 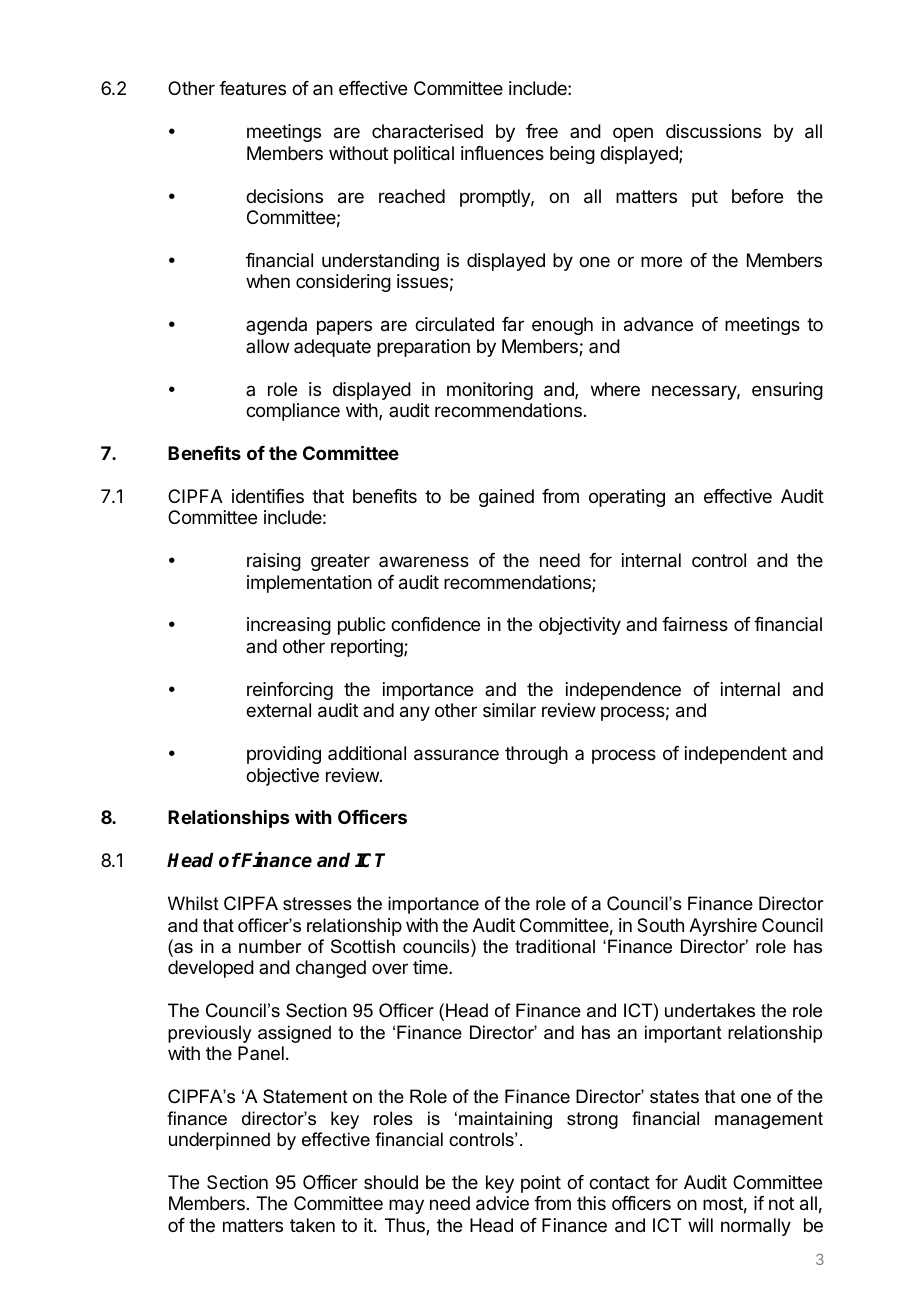 What do you see at coordinates (555, 946) in the screenshot?
I see `traditional` at bounding box center [555, 946].
